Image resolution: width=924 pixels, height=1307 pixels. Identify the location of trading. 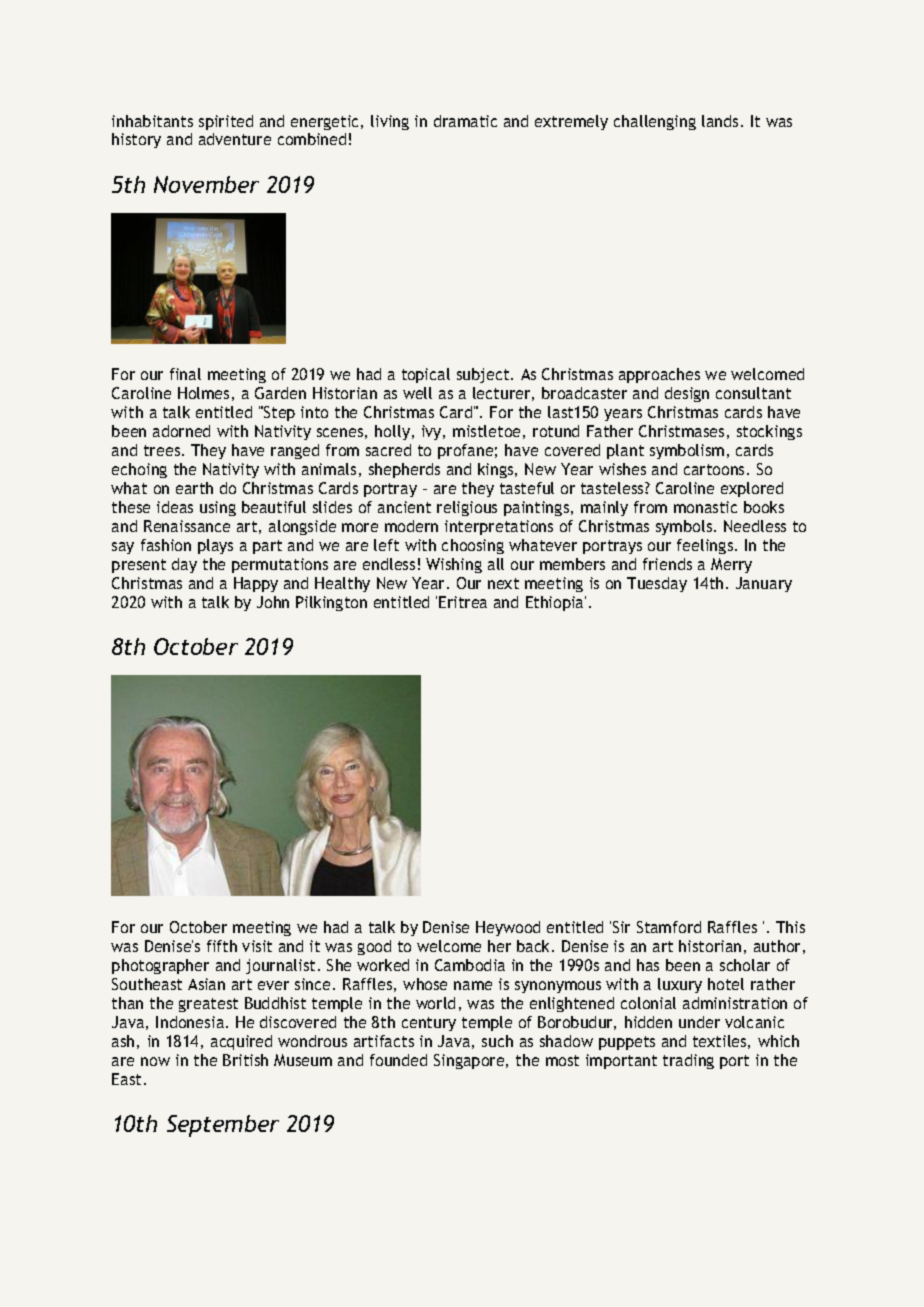
(688, 1061).
